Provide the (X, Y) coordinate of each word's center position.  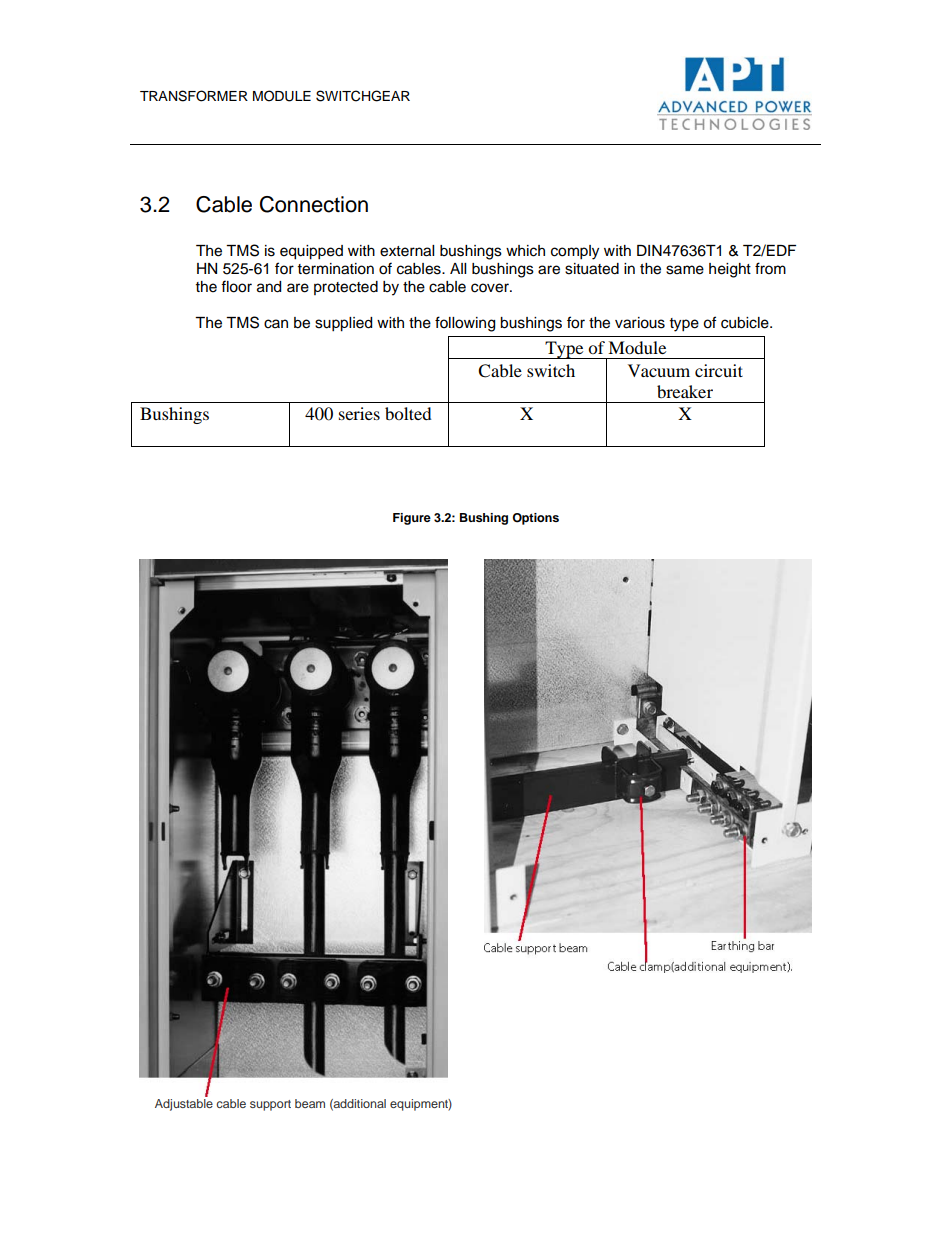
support (270, 1105)
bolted (408, 413)
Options (535, 519)
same (685, 270)
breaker (685, 391)
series (359, 413)
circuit (719, 370)
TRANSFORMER (194, 96)
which (525, 251)
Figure (412, 519)
